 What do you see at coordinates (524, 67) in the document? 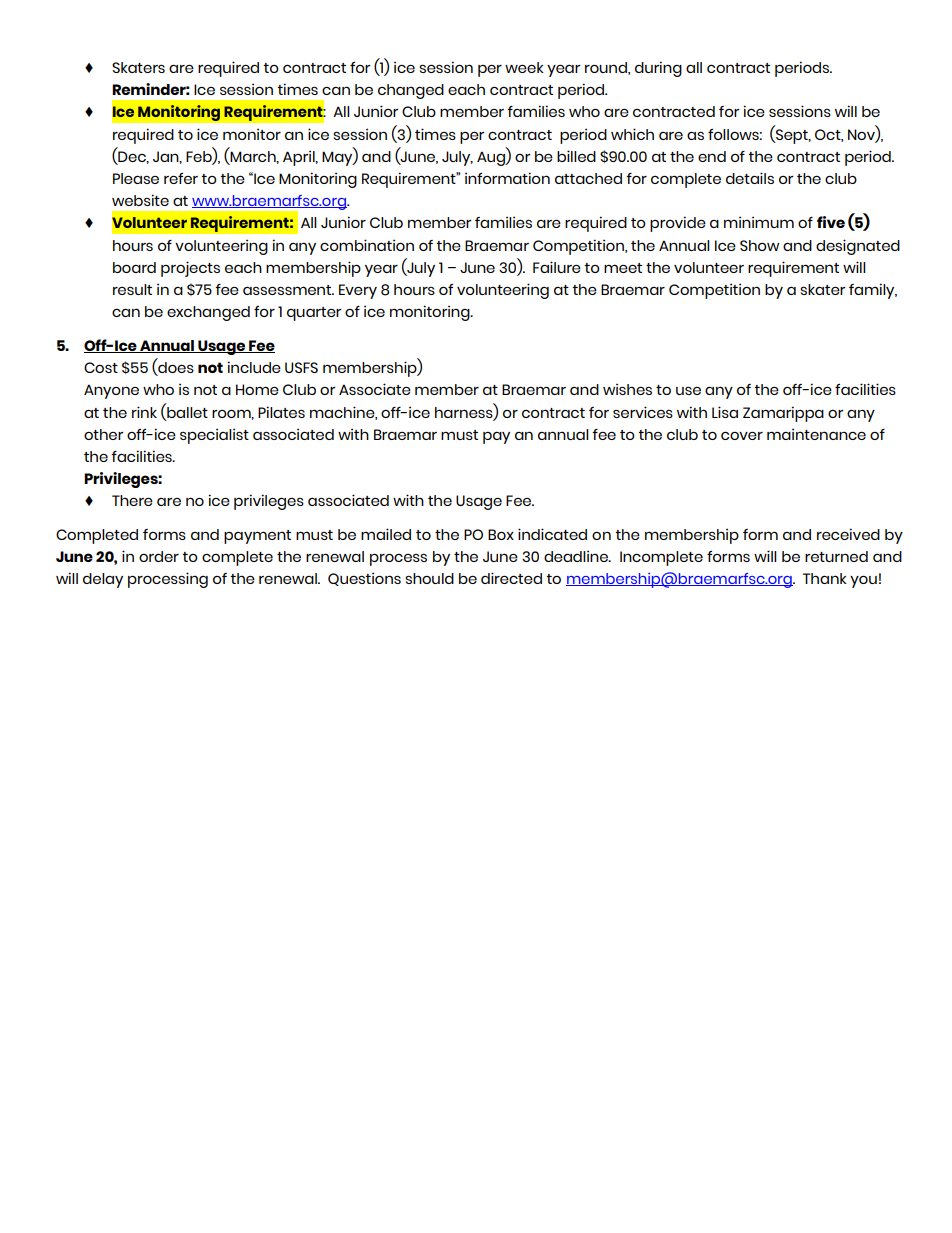
I see `week` at bounding box center [524, 67].
